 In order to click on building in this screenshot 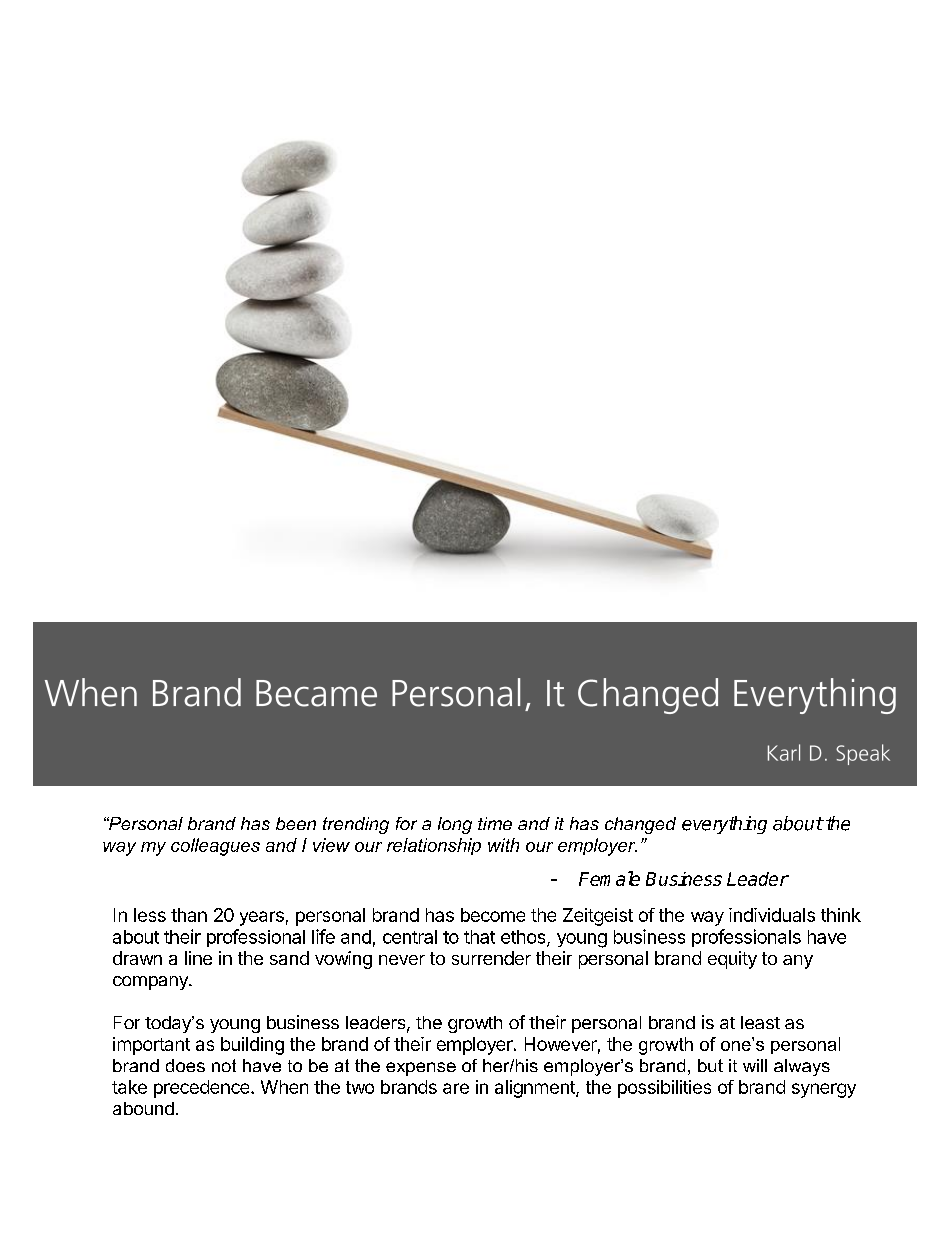, I will do `click(252, 1046)`.
